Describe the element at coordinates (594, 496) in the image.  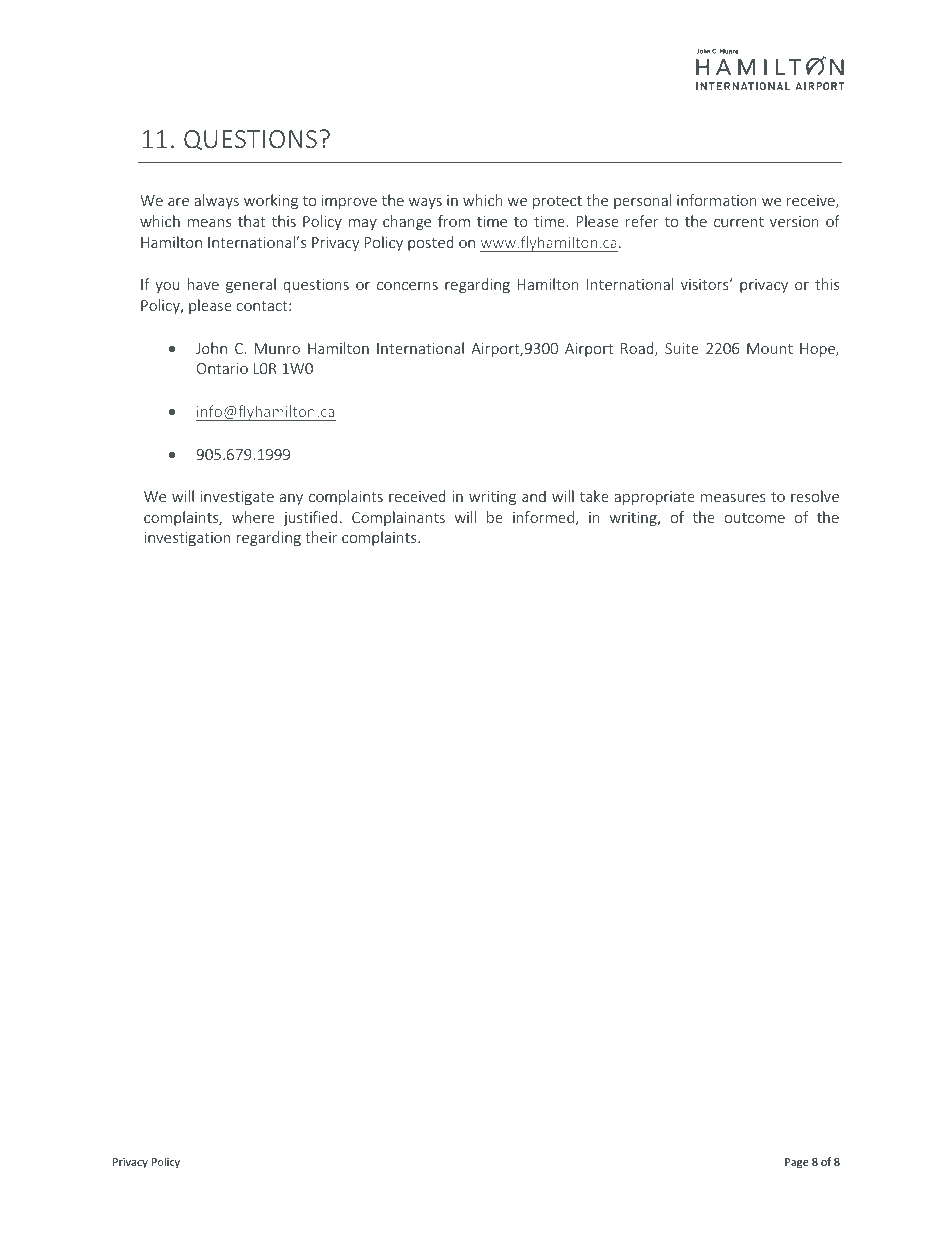
I see `take` at that location.
